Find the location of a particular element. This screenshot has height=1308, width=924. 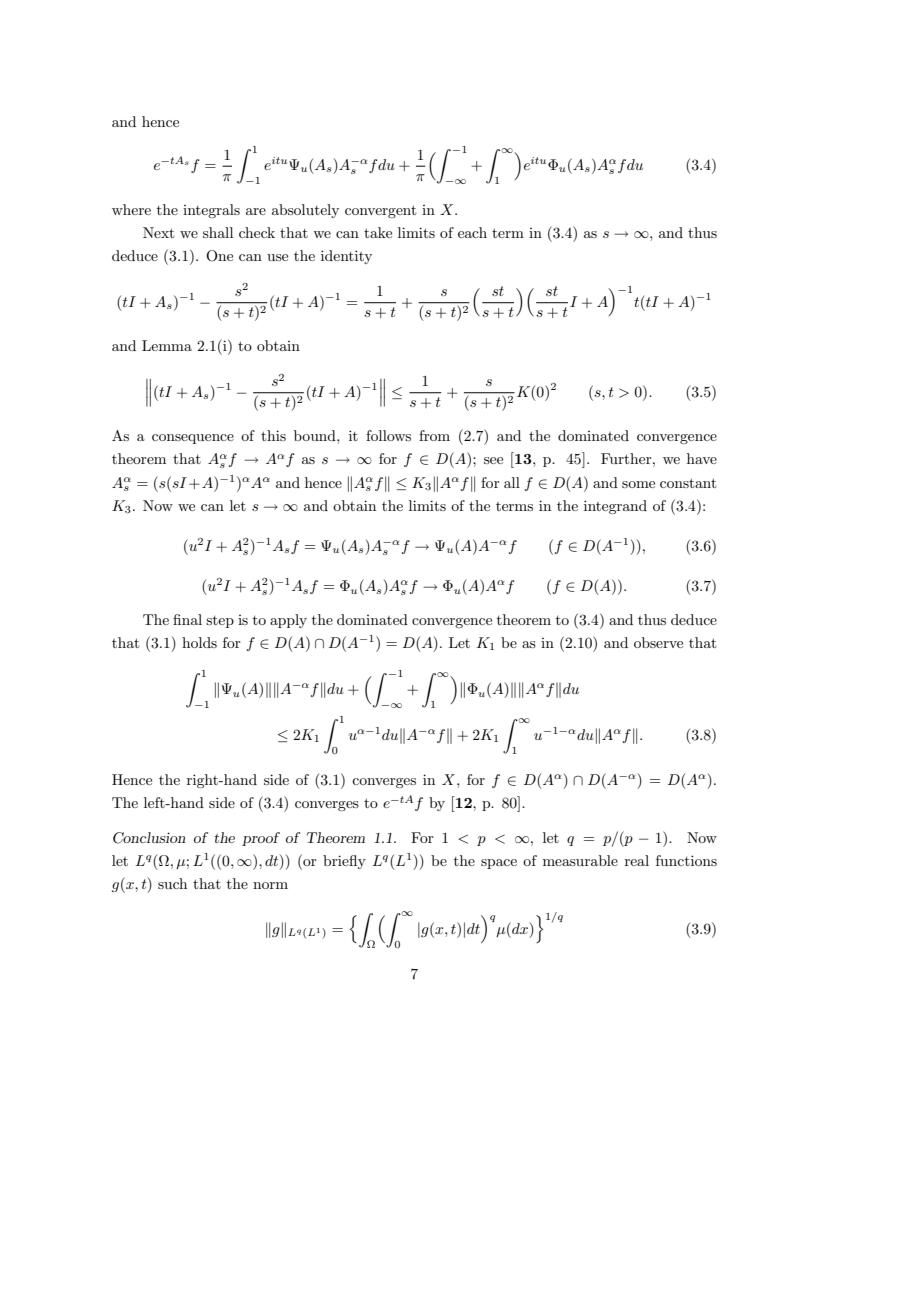

such is located at coordinates (172, 883).
